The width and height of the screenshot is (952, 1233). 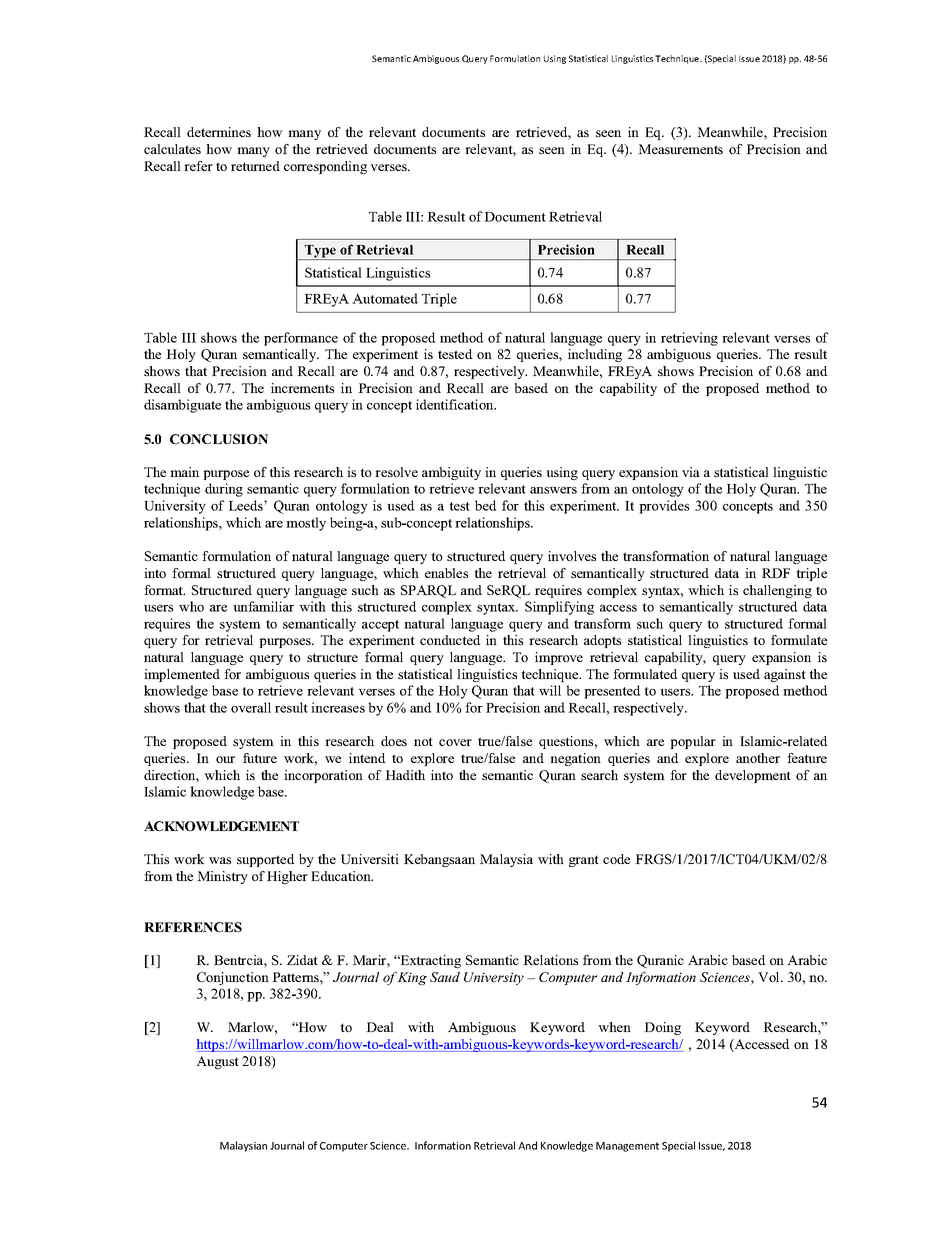 What do you see at coordinates (627, 1147) in the screenshot?
I see `Management` at bounding box center [627, 1147].
